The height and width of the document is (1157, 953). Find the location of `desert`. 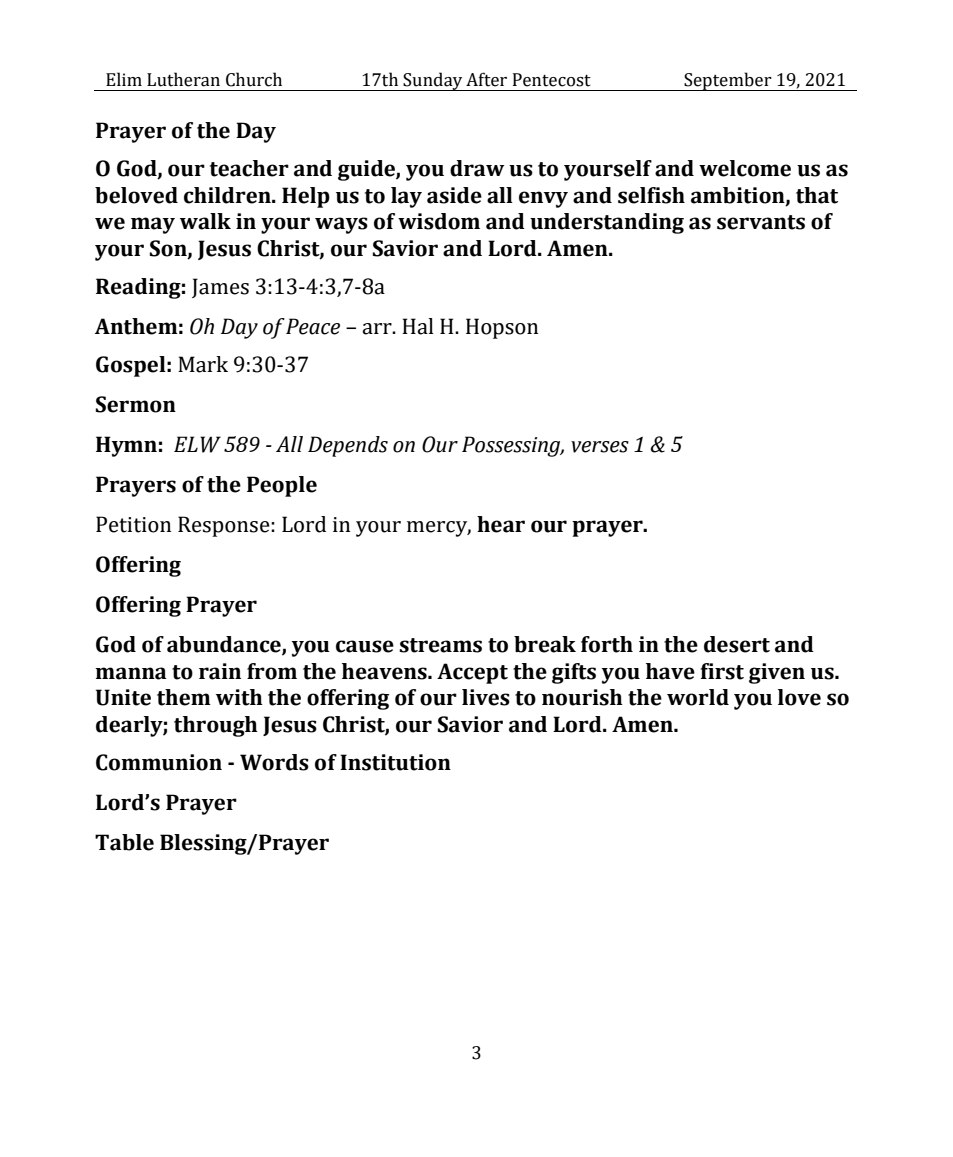

desert is located at coordinates (737, 644).
